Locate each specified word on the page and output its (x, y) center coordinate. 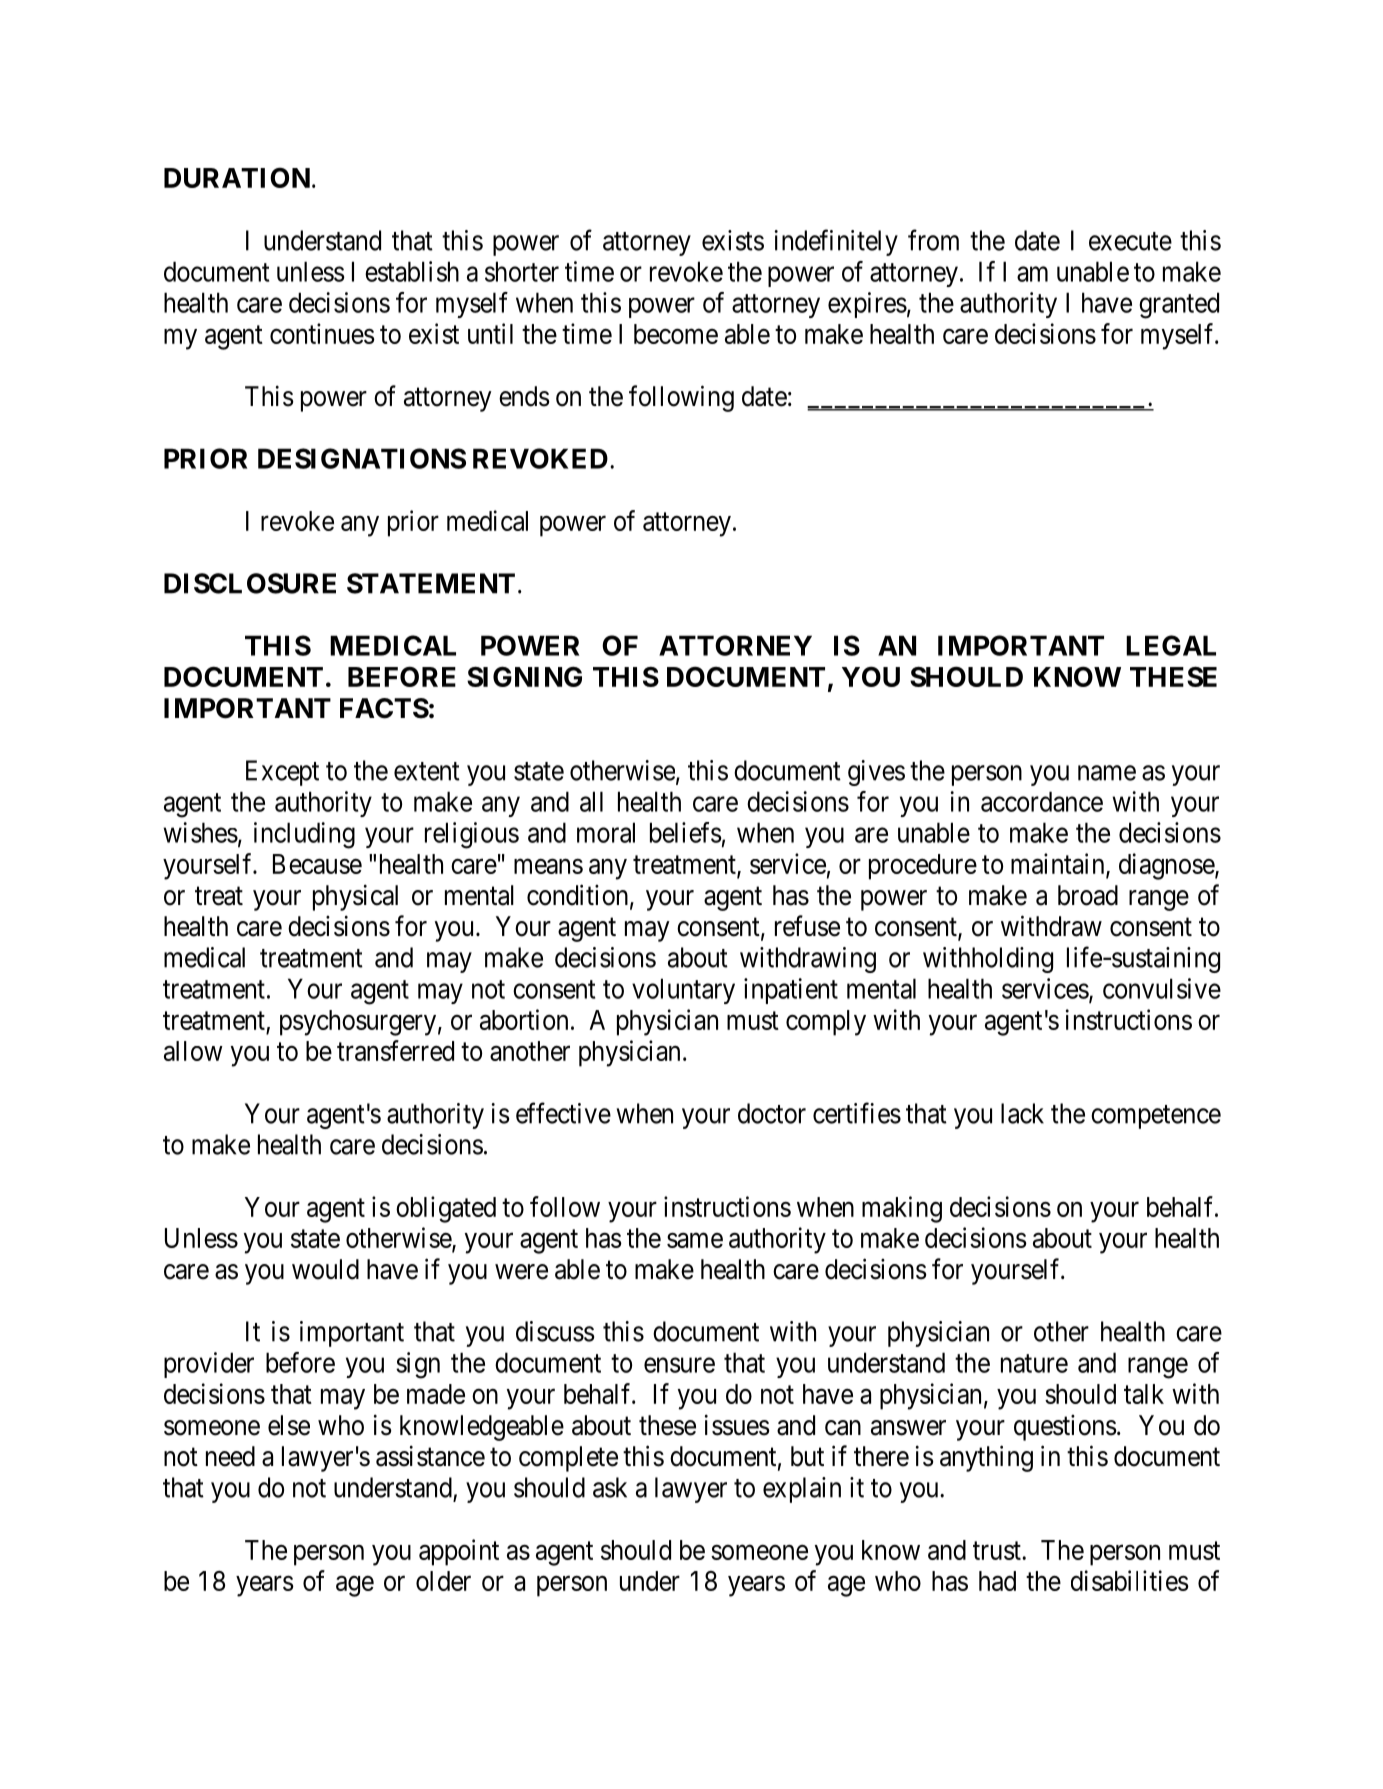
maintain (1059, 864)
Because (317, 864)
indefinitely (836, 242)
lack (1022, 1113)
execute (1130, 241)
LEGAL (1171, 645)
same (695, 1240)
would (325, 1269)
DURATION (237, 178)
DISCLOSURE (250, 583)
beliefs (686, 832)
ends (524, 396)
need (230, 1456)
